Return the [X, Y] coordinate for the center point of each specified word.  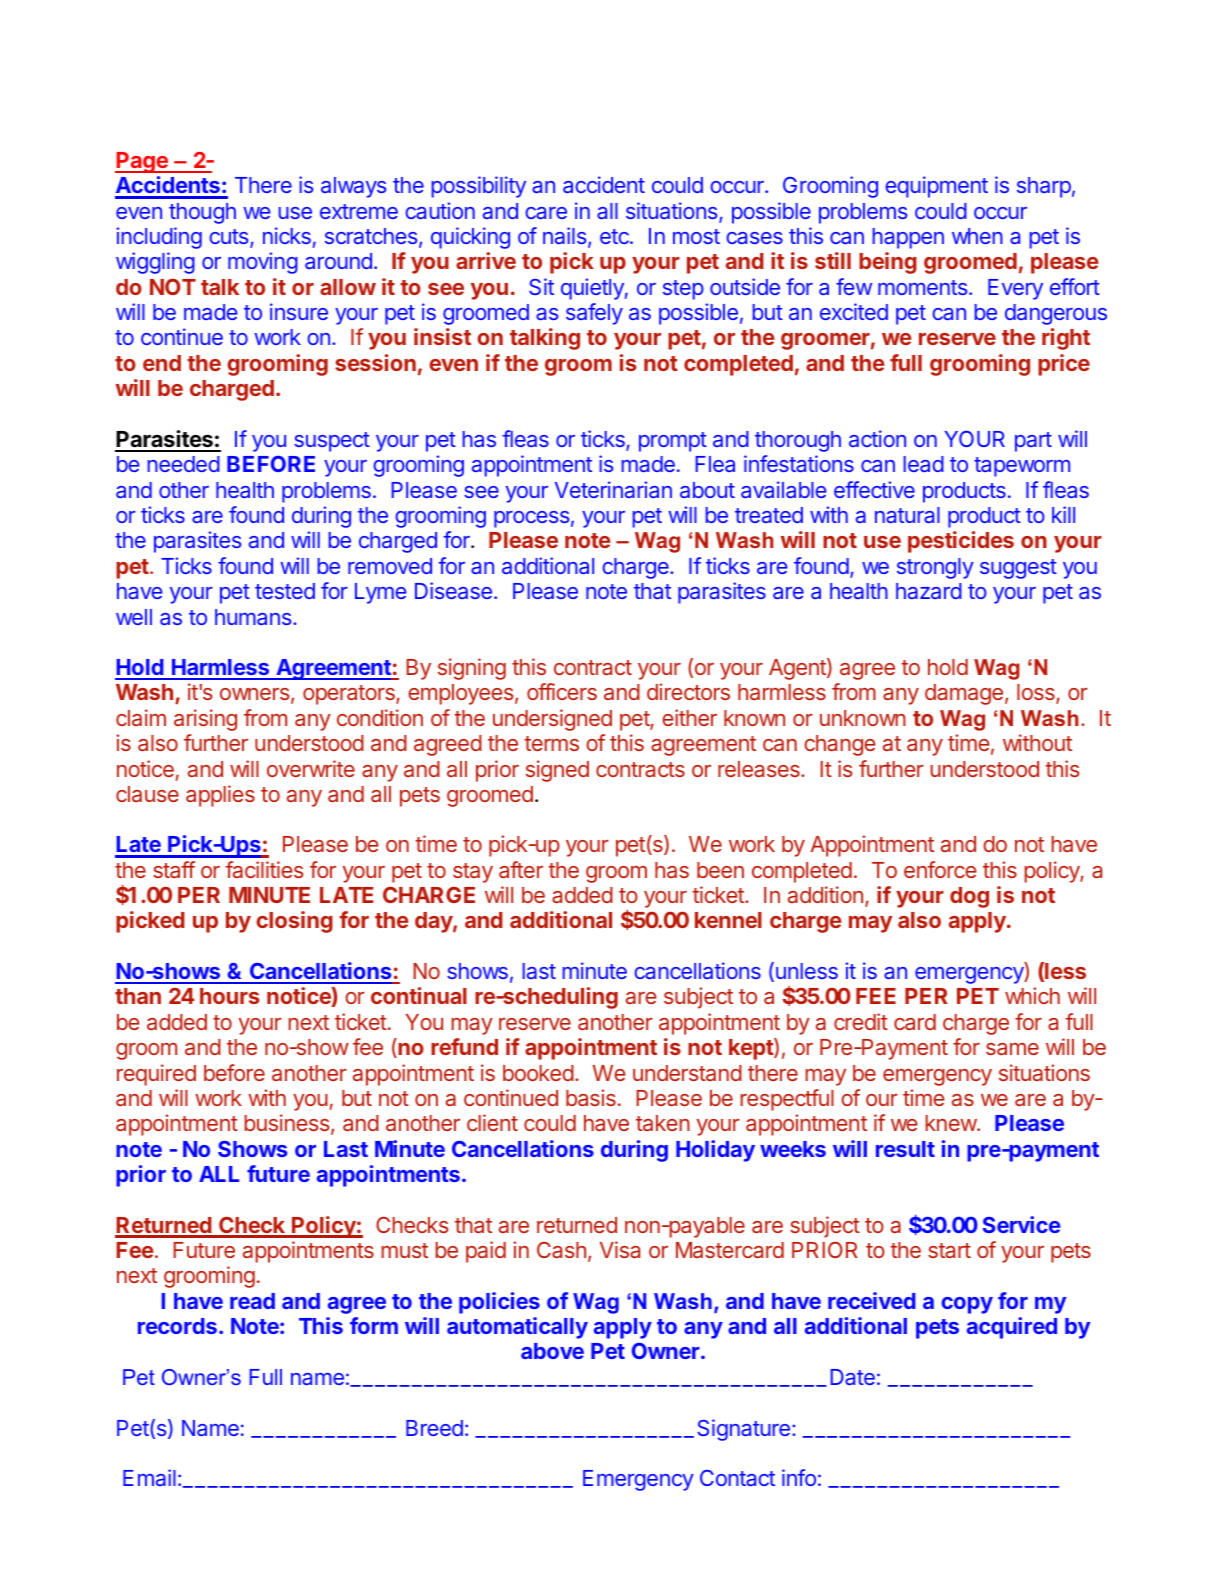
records [177, 1326]
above [552, 1351]
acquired [1012, 1328]
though [202, 213]
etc [615, 236]
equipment [936, 187]
